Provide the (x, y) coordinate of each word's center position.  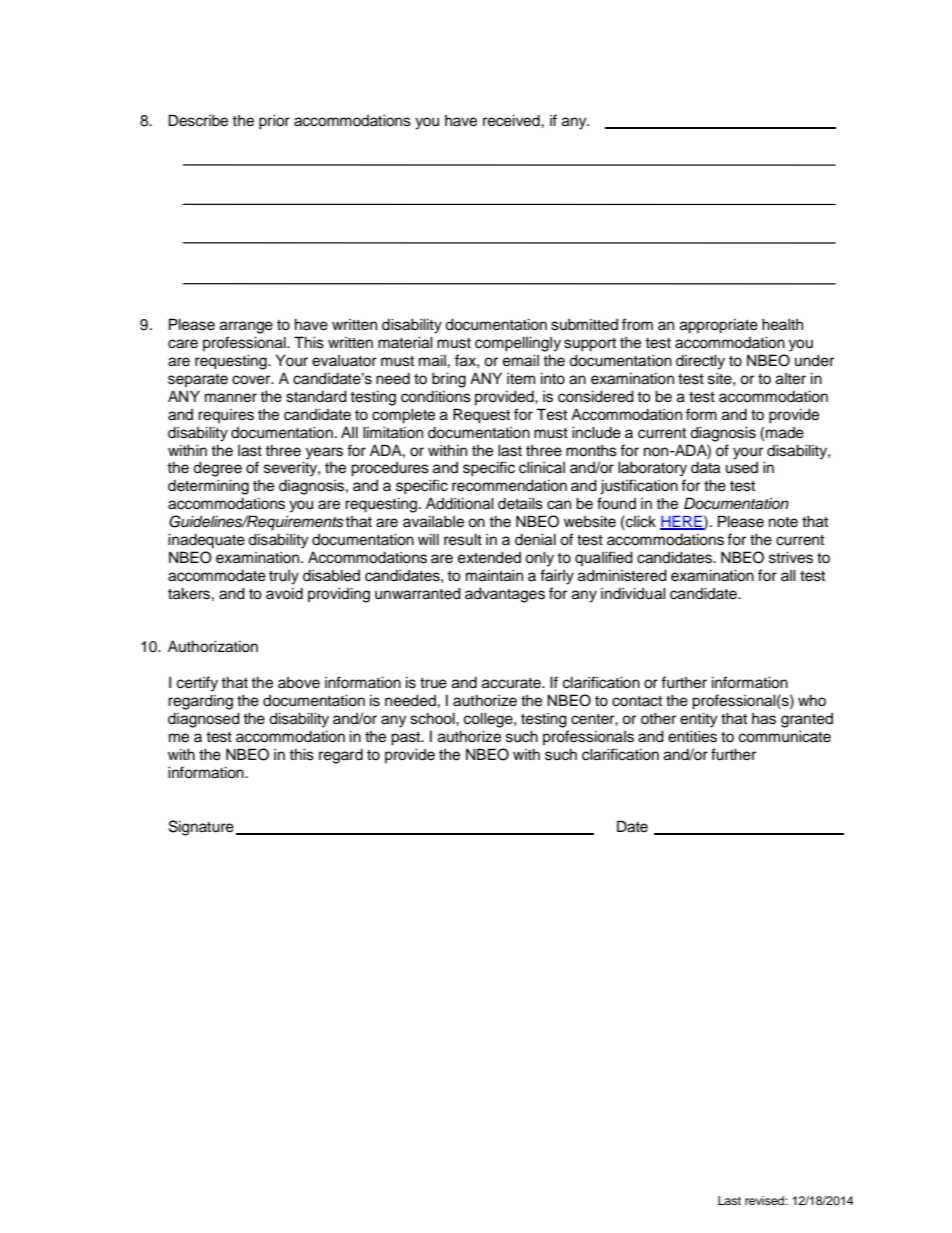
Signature (201, 828)
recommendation (509, 485)
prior (274, 122)
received (511, 120)
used (742, 468)
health (782, 324)
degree (217, 469)
